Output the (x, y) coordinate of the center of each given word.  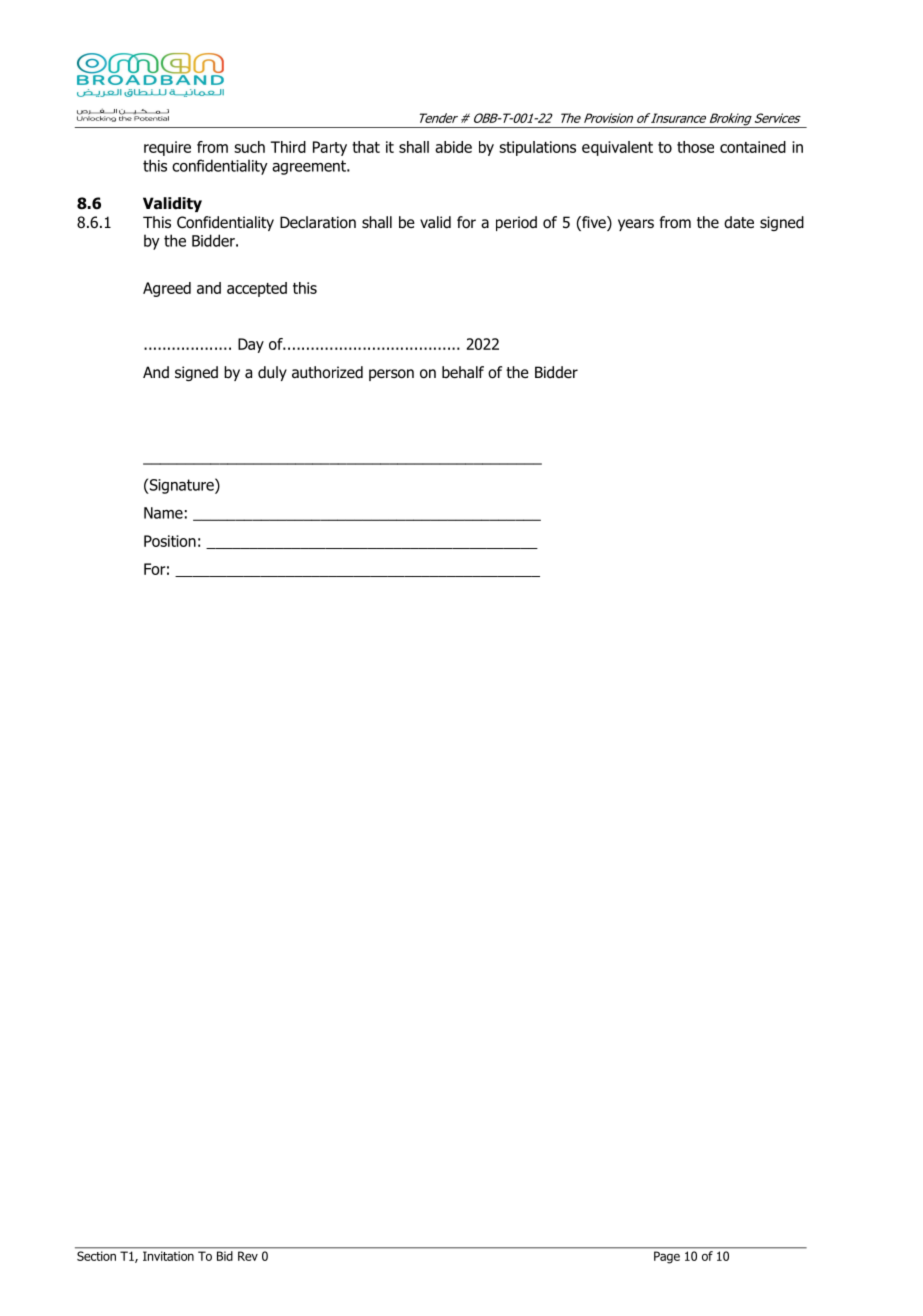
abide (453, 147)
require (167, 148)
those (695, 147)
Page (667, 1257)
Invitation (168, 1256)
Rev (248, 1256)
